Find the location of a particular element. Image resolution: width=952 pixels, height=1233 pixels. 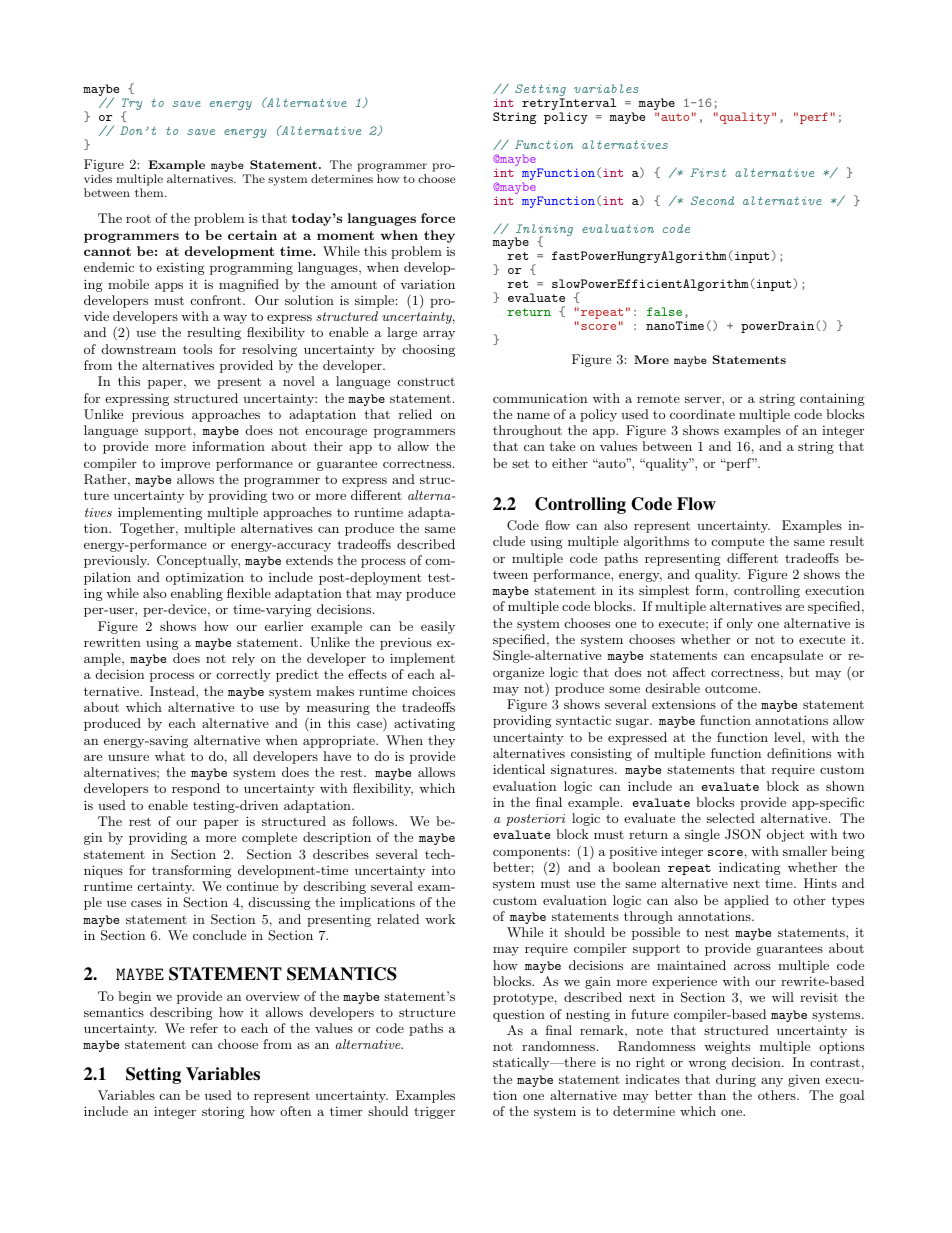

encapsulate is located at coordinates (787, 656).
